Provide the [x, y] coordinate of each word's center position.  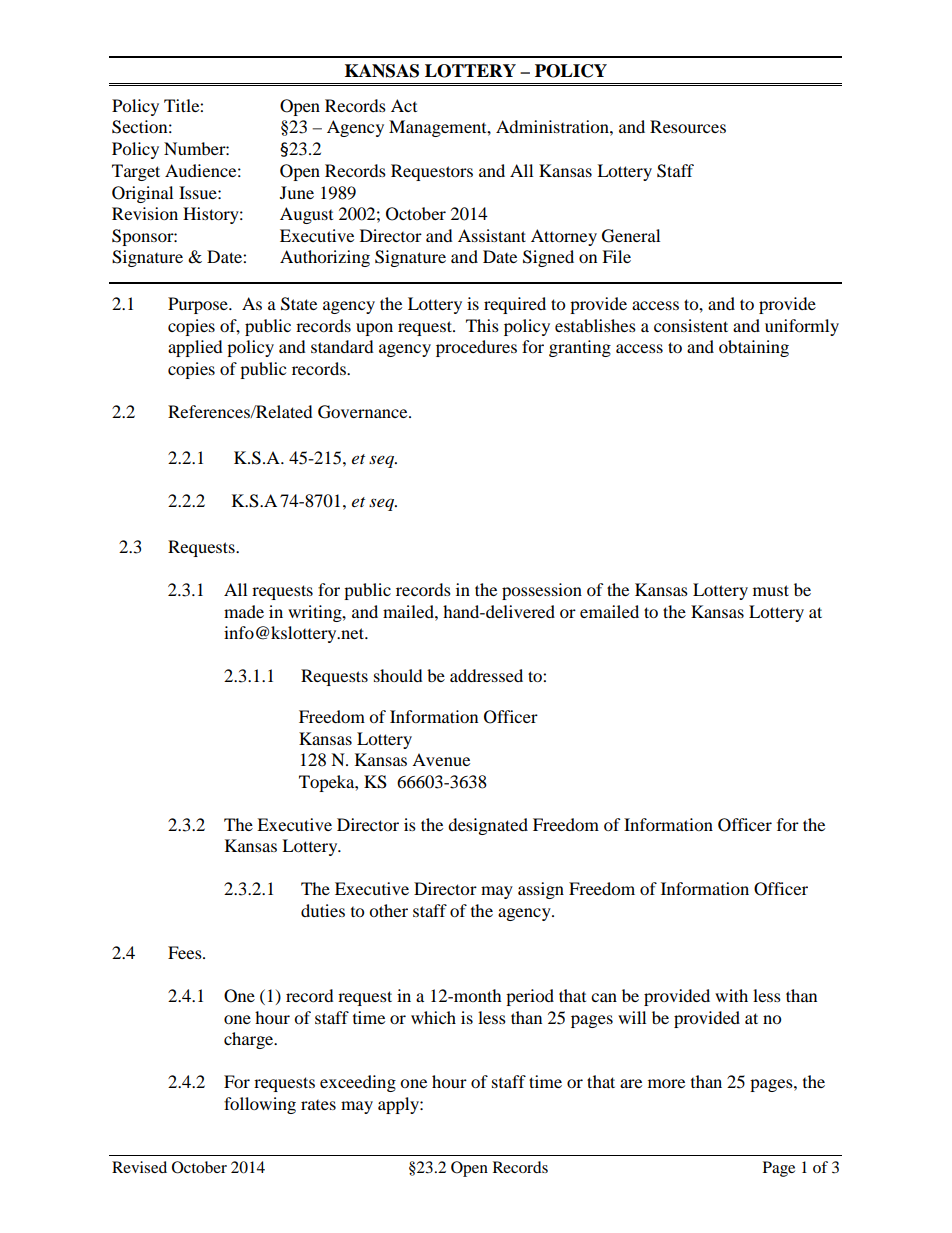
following [260, 1105]
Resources [688, 126]
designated [488, 826]
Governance [364, 412]
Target [136, 172]
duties [323, 910]
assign [541, 890]
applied [195, 348]
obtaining [754, 348]
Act [404, 105]
